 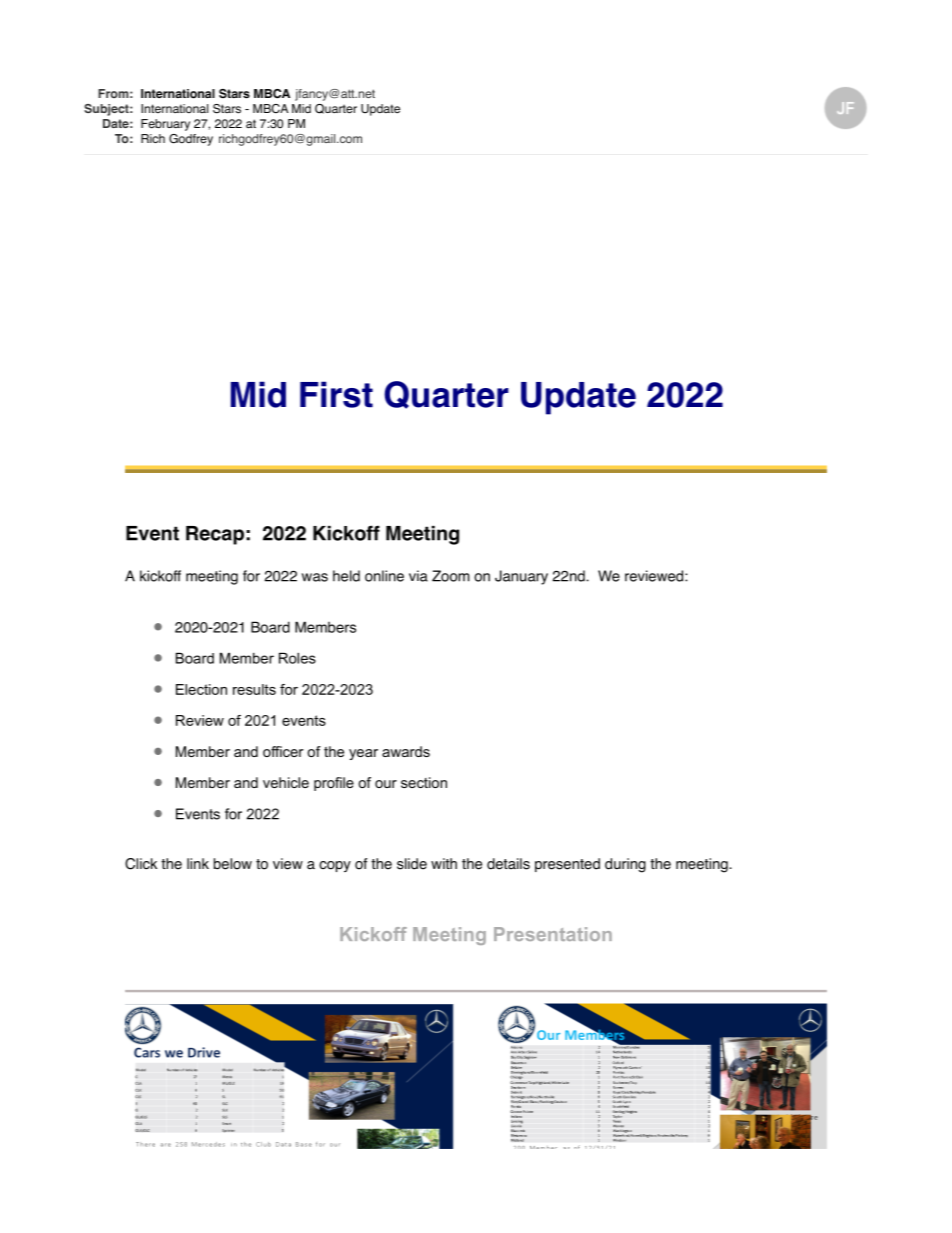 I want to click on First, so click(x=336, y=394).
